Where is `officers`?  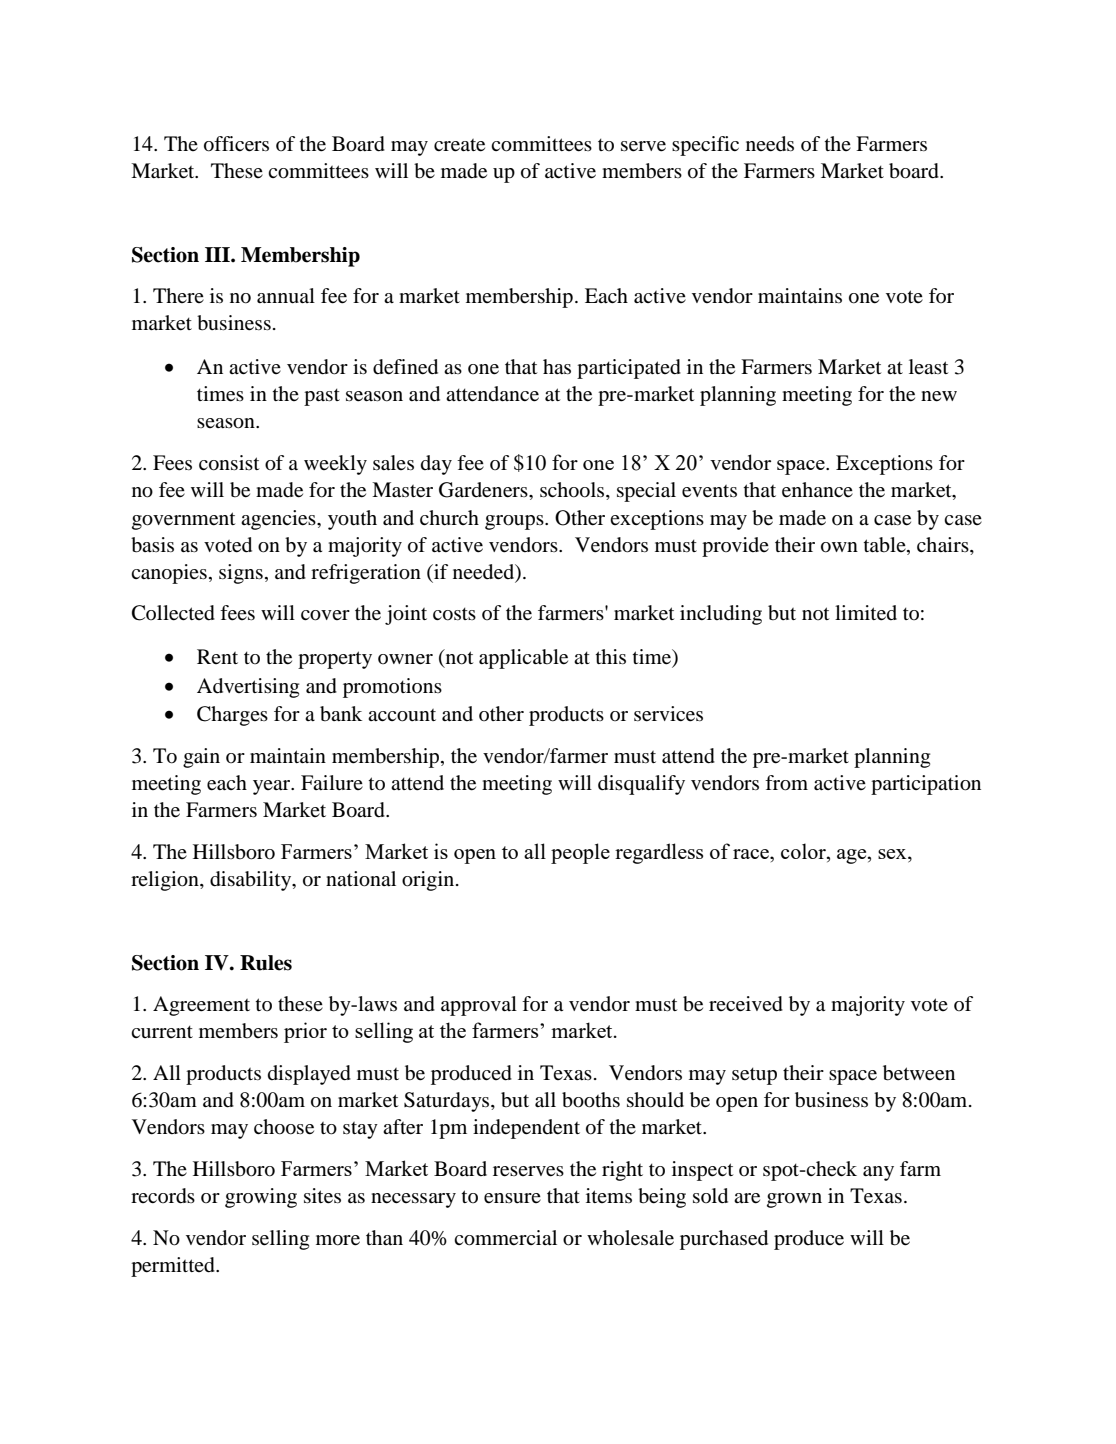
officers is located at coordinates (236, 144).
